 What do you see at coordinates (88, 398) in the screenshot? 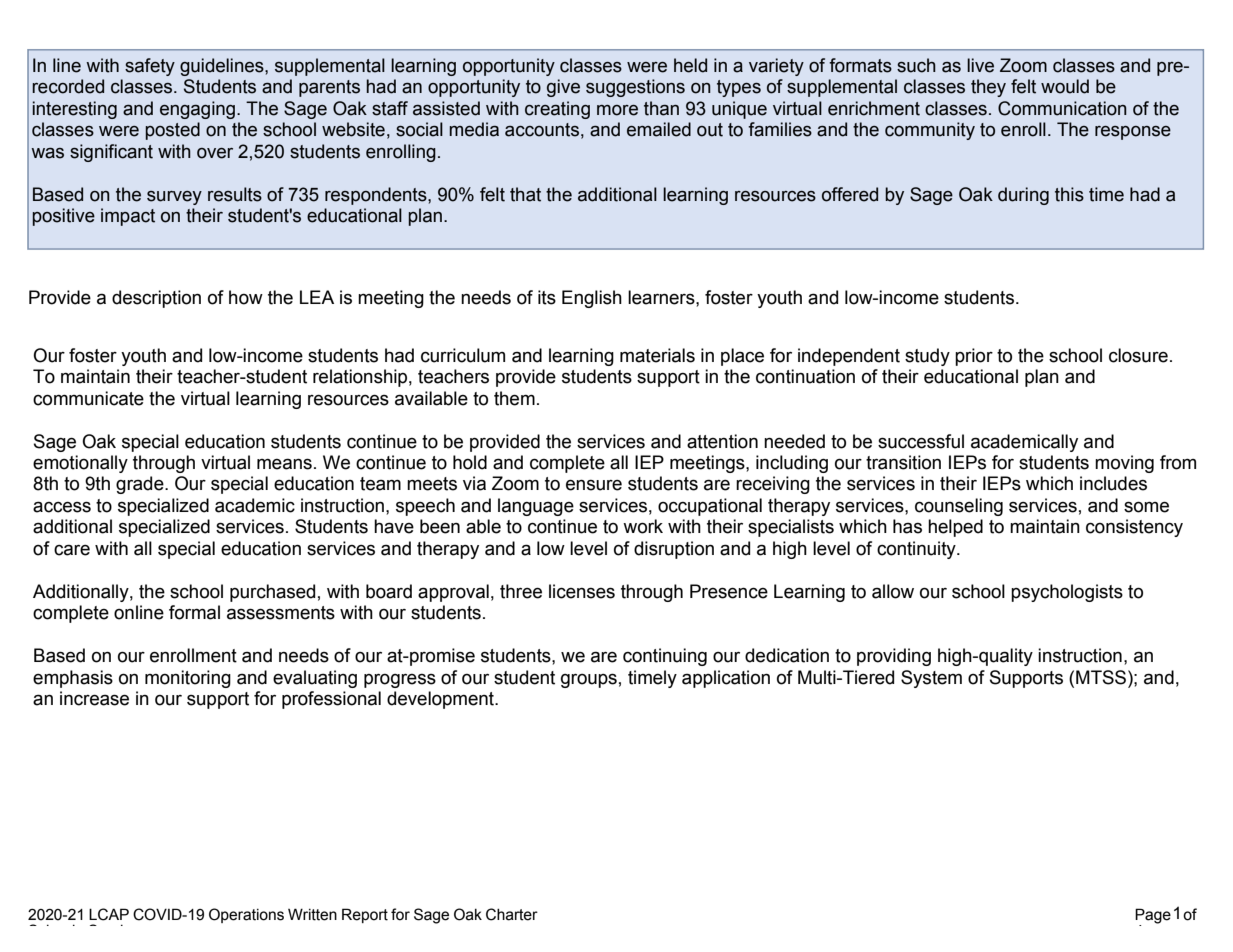
I see `communicate` at bounding box center [88, 398].
